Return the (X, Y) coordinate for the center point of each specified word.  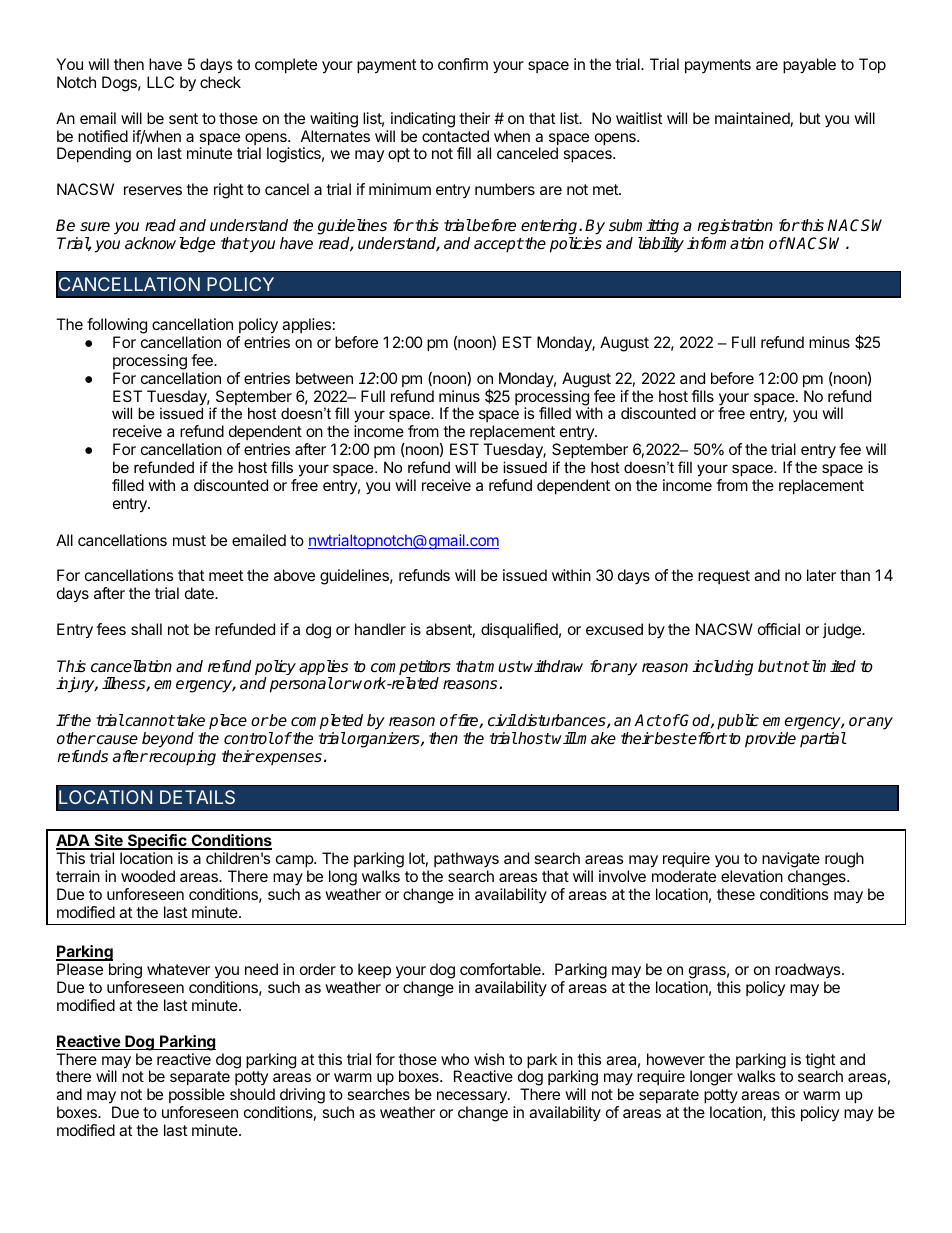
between (324, 378)
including (723, 668)
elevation (752, 876)
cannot (149, 721)
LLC (160, 82)
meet (226, 575)
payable (809, 66)
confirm (463, 64)
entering (550, 228)
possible (197, 1095)
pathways (466, 861)
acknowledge (170, 245)
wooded (148, 876)
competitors (411, 669)
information (725, 243)
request (724, 577)
